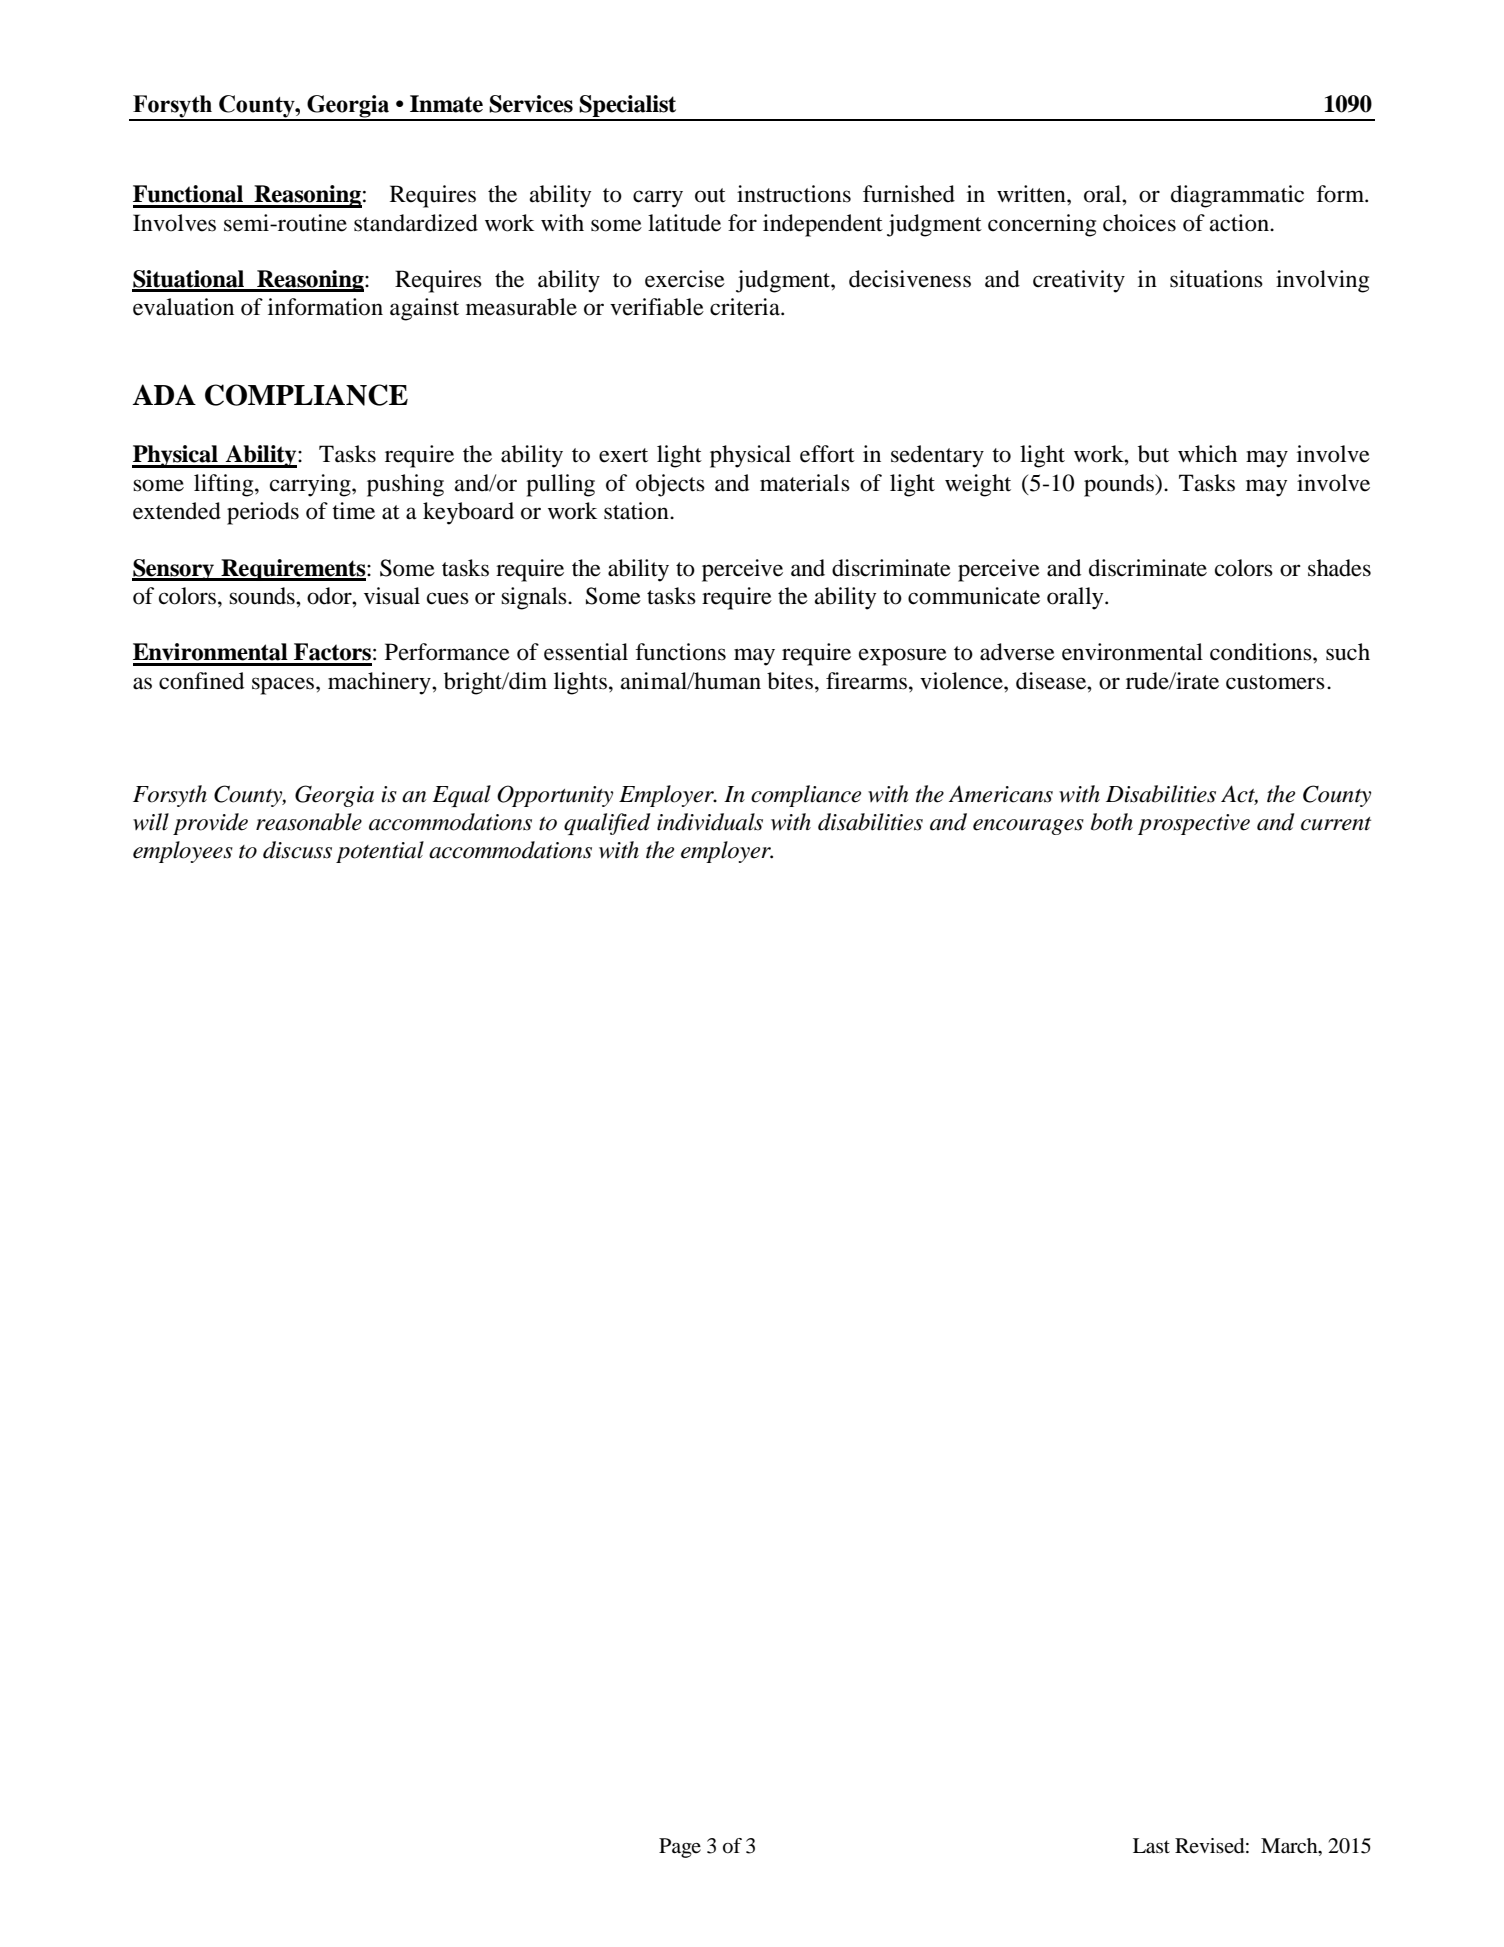 The width and height of the page is (1504, 1947). Describe the element at coordinates (284, 686) in the page. I see `spaces` at that location.
